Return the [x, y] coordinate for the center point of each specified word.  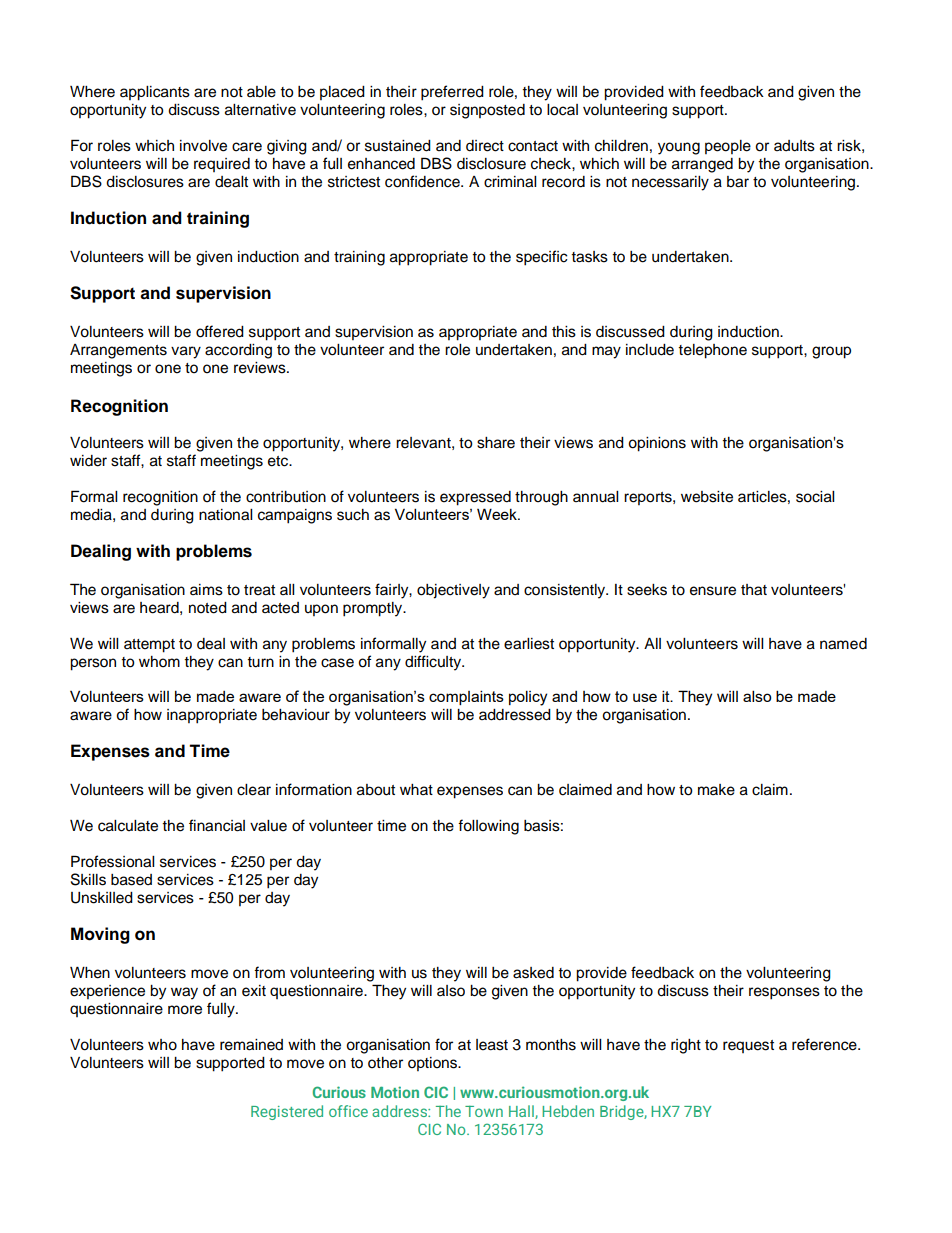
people [728, 147]
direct [485, 146]
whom [159, 662]
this [564, 332]
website [707, 497]
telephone [712, 351]
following [488, 827]
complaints [466, 697]
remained [251, 1045]
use [645, 697]
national [225, 515]
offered [220, 331]
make [716, 790]
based [131, 880]
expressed [475, 498]
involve [203, 146]
